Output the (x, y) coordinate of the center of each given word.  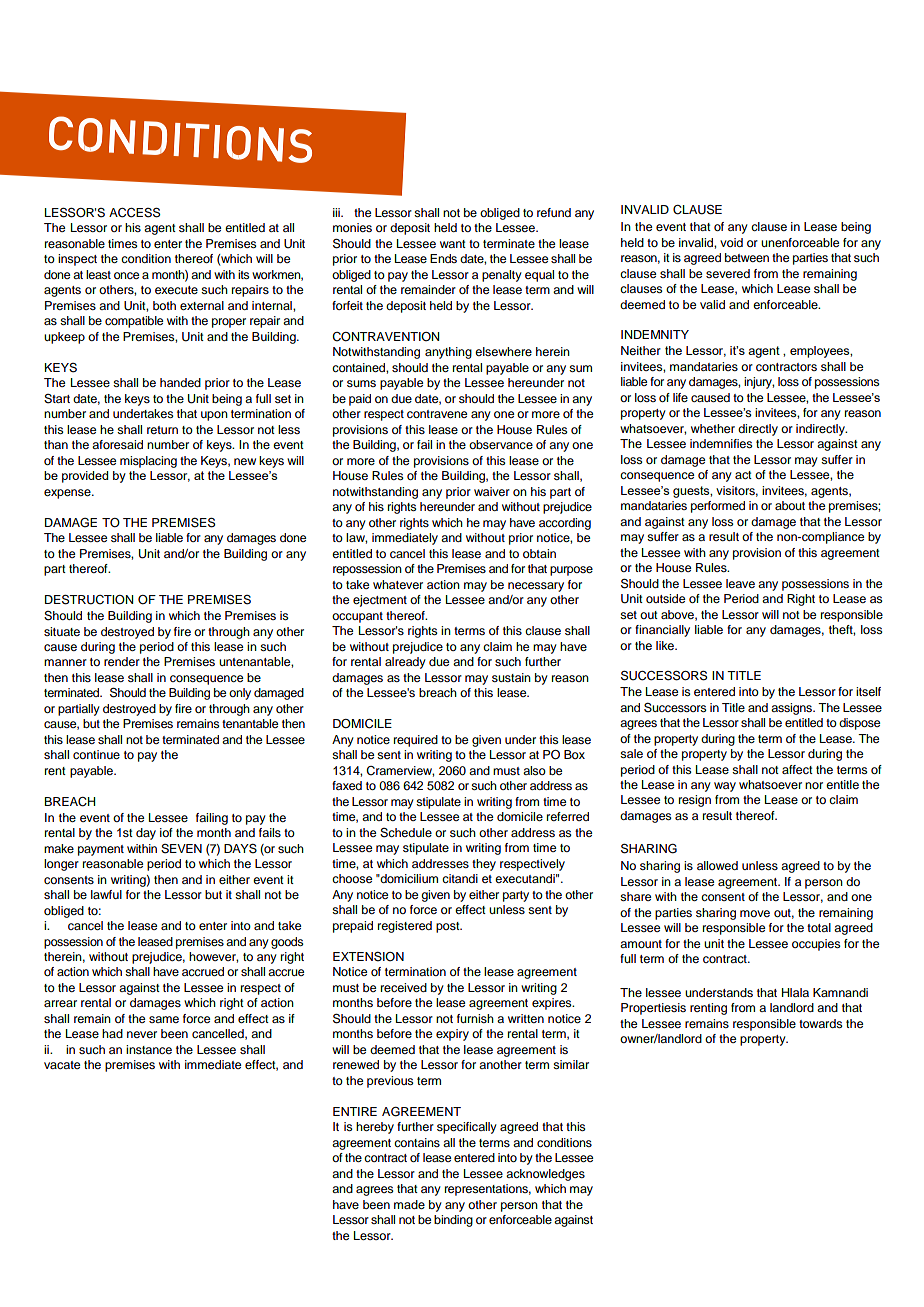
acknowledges (545, 1175)
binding (453, 1221)
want (453, 244)
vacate (62, 1065)
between (747, 257)
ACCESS (134, 212)
